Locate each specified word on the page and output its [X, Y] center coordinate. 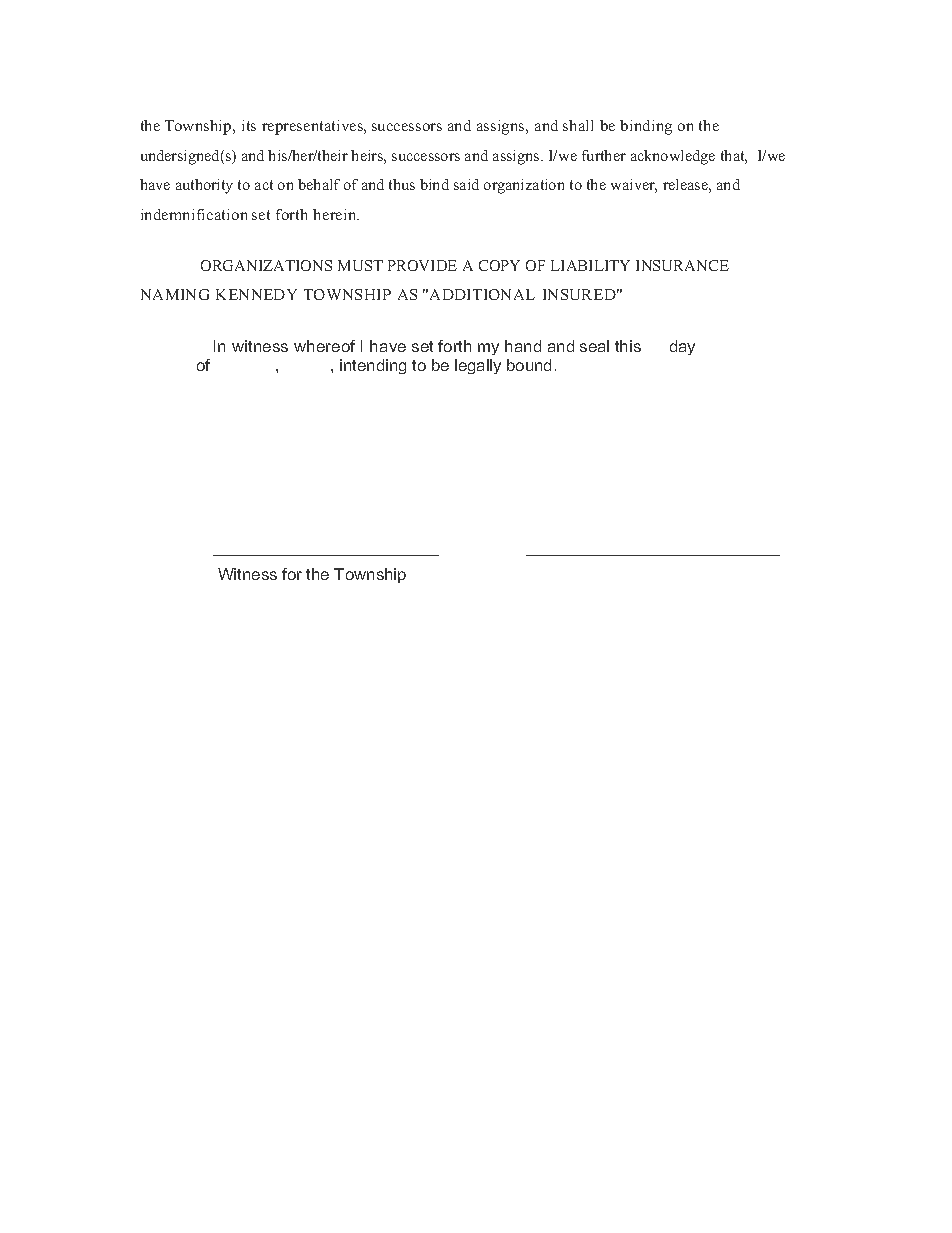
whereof [324, 346]
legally [478, 366]
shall [578, 125]
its [249, 125]
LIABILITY [590, 265]
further [604, 155]
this [628, 346]
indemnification [194, 214]
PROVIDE [422, 265]
